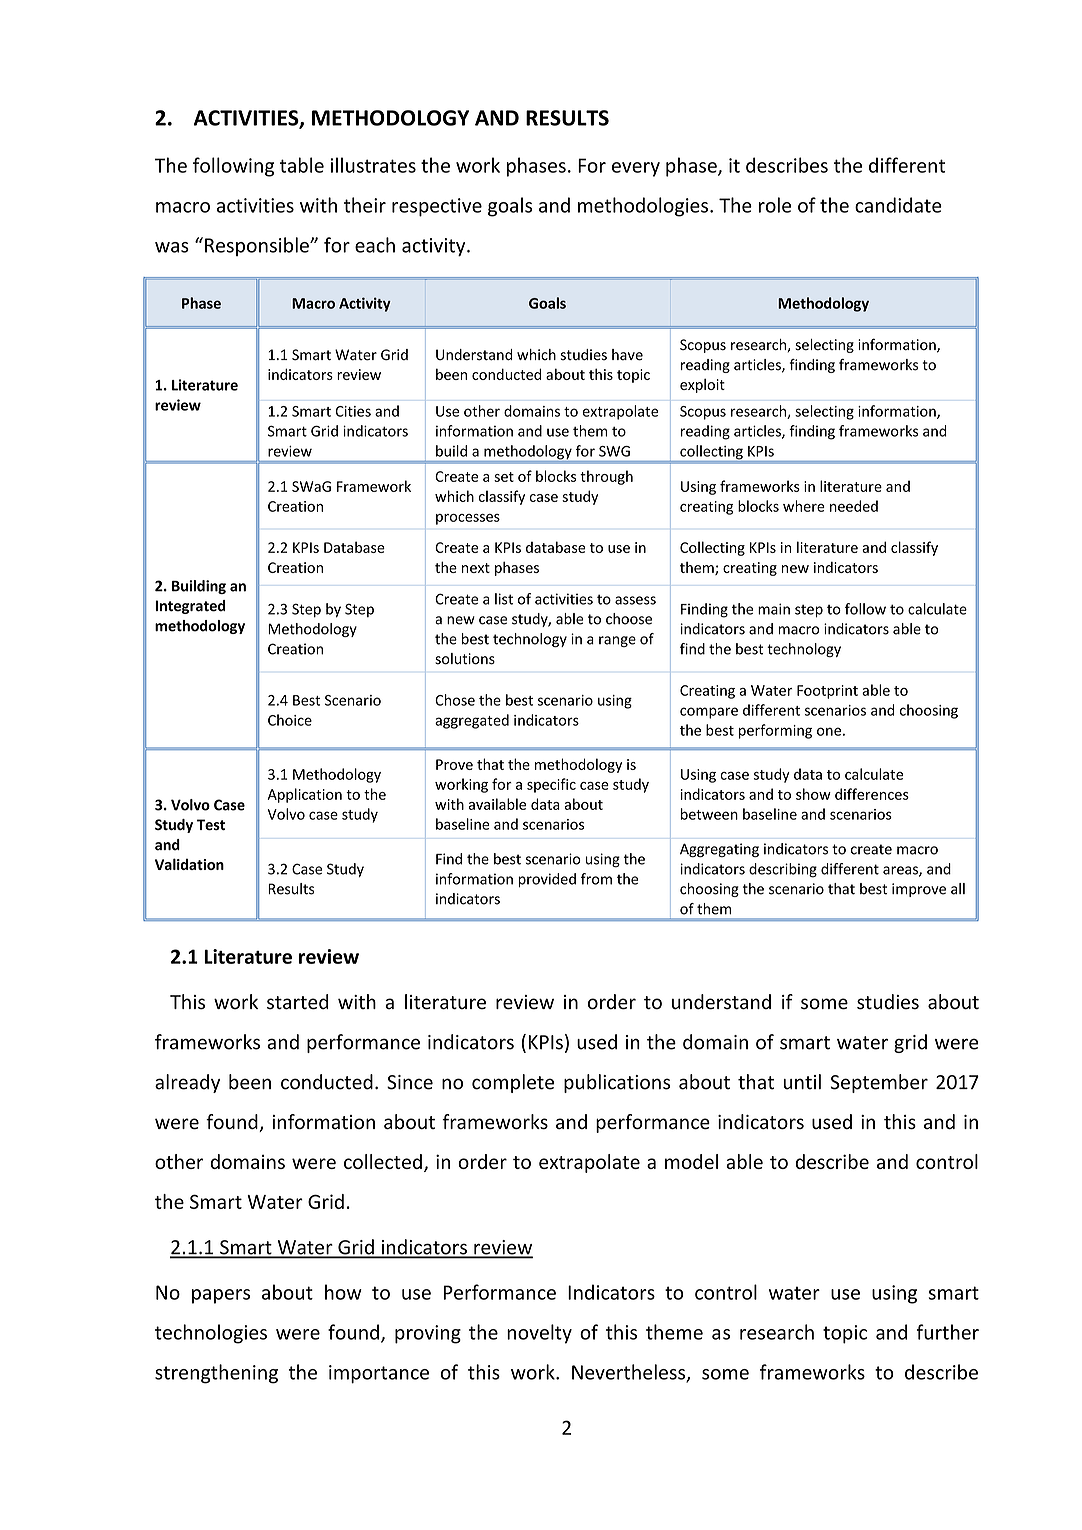 Image resolution: width=1082 pixels, height=1530 pixels. Describe the element at coordinates (606, 477) in the document. I see `through` at that location.
